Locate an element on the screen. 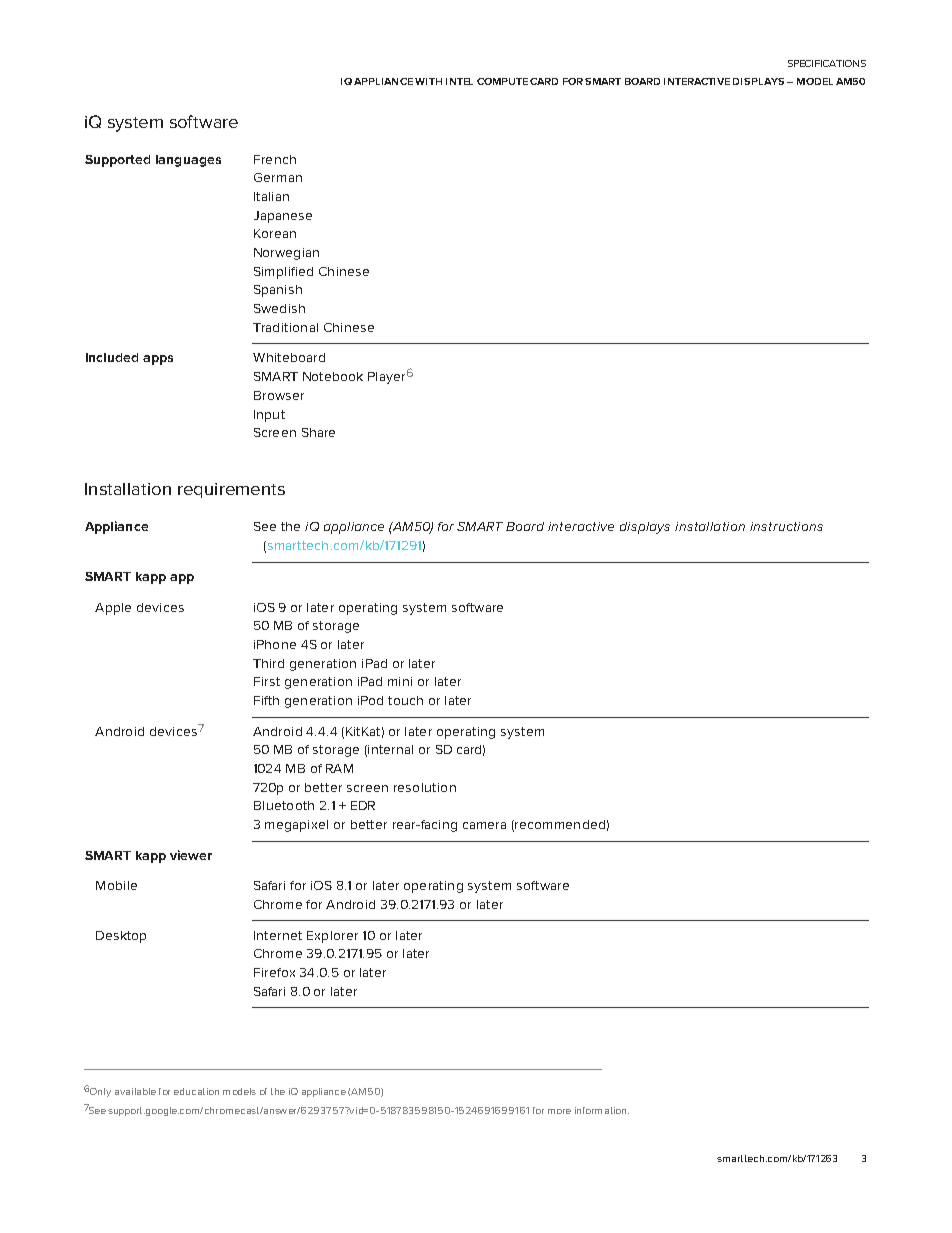  education is located at coordinates (196, 1091).
